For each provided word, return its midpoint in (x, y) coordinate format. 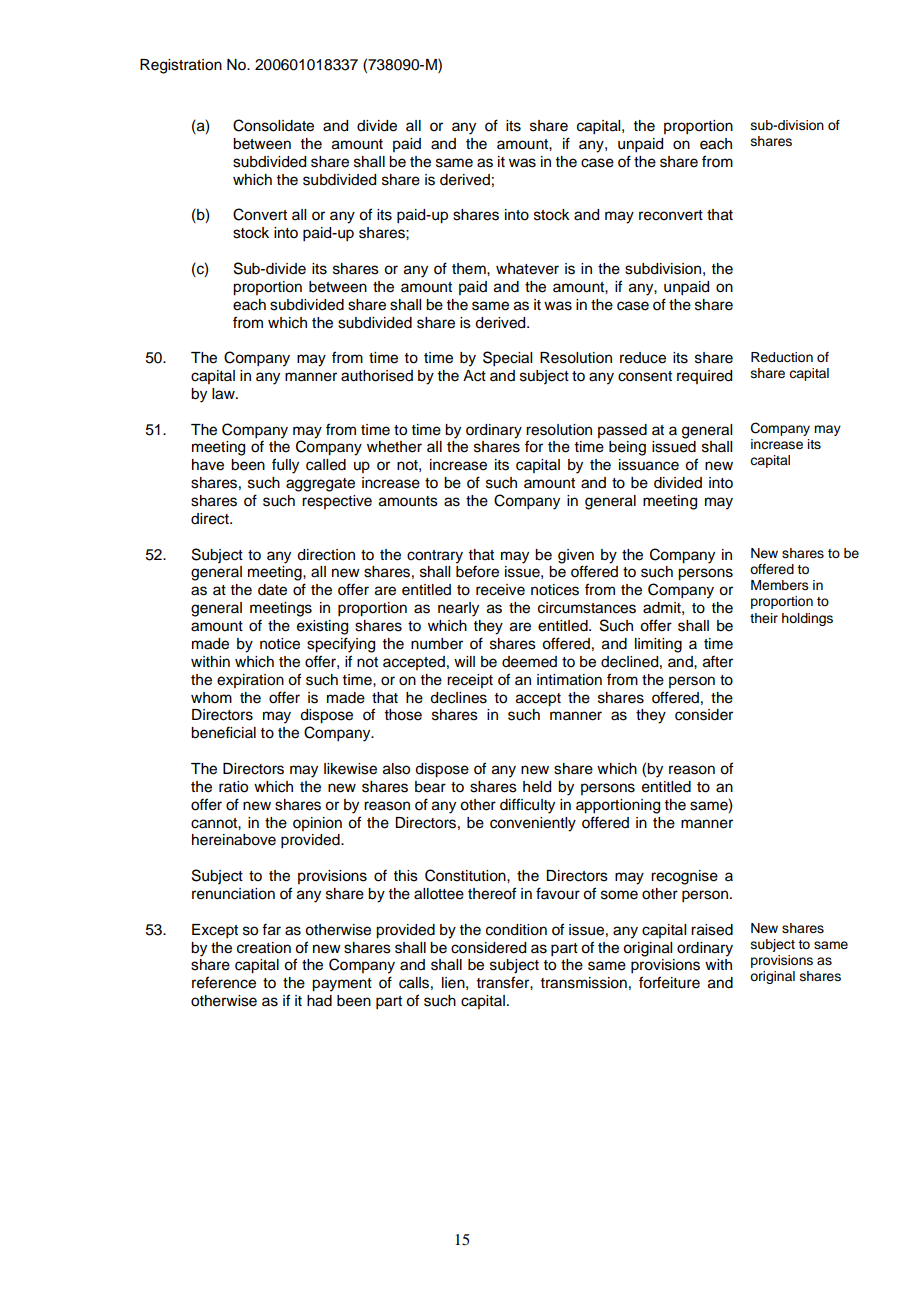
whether (394, 447)
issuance (649, 465)
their (764, 618)
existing (322, 627)
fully (285, 466)
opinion (317, 824)
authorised (377, 376)
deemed (529, 662)
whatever (527, 269)
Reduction (782, 357)
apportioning (618, 806)
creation (264, 948)
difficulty (527, 806)
